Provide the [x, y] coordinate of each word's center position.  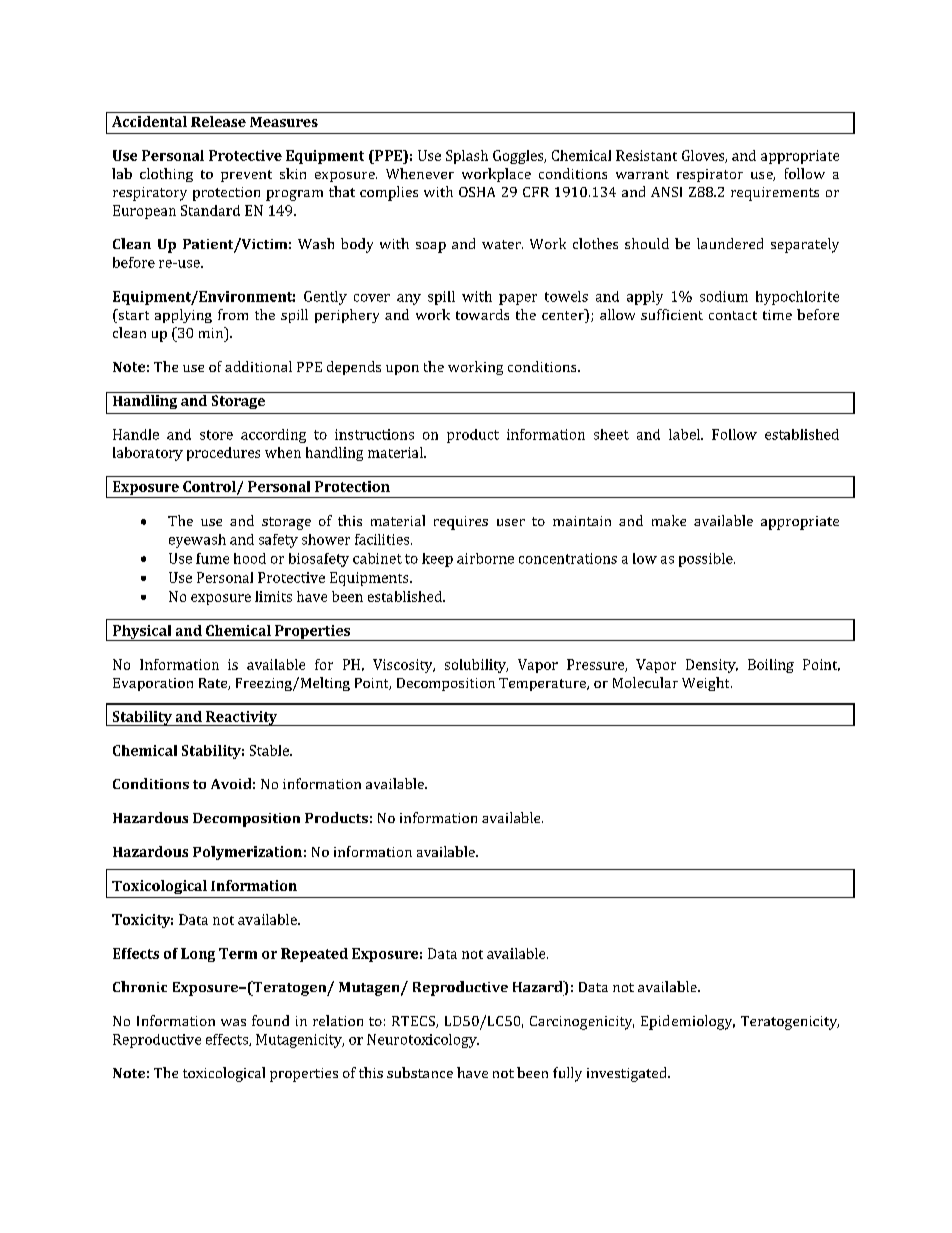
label [685, 434]
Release [218, 121]
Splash [467, 157]
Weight [707, 684]
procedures [223, 454]
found [270, 1020]
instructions [374, 434]
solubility [476, 666]
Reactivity [242, 718]
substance [420, 1072]
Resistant [646, 155]
